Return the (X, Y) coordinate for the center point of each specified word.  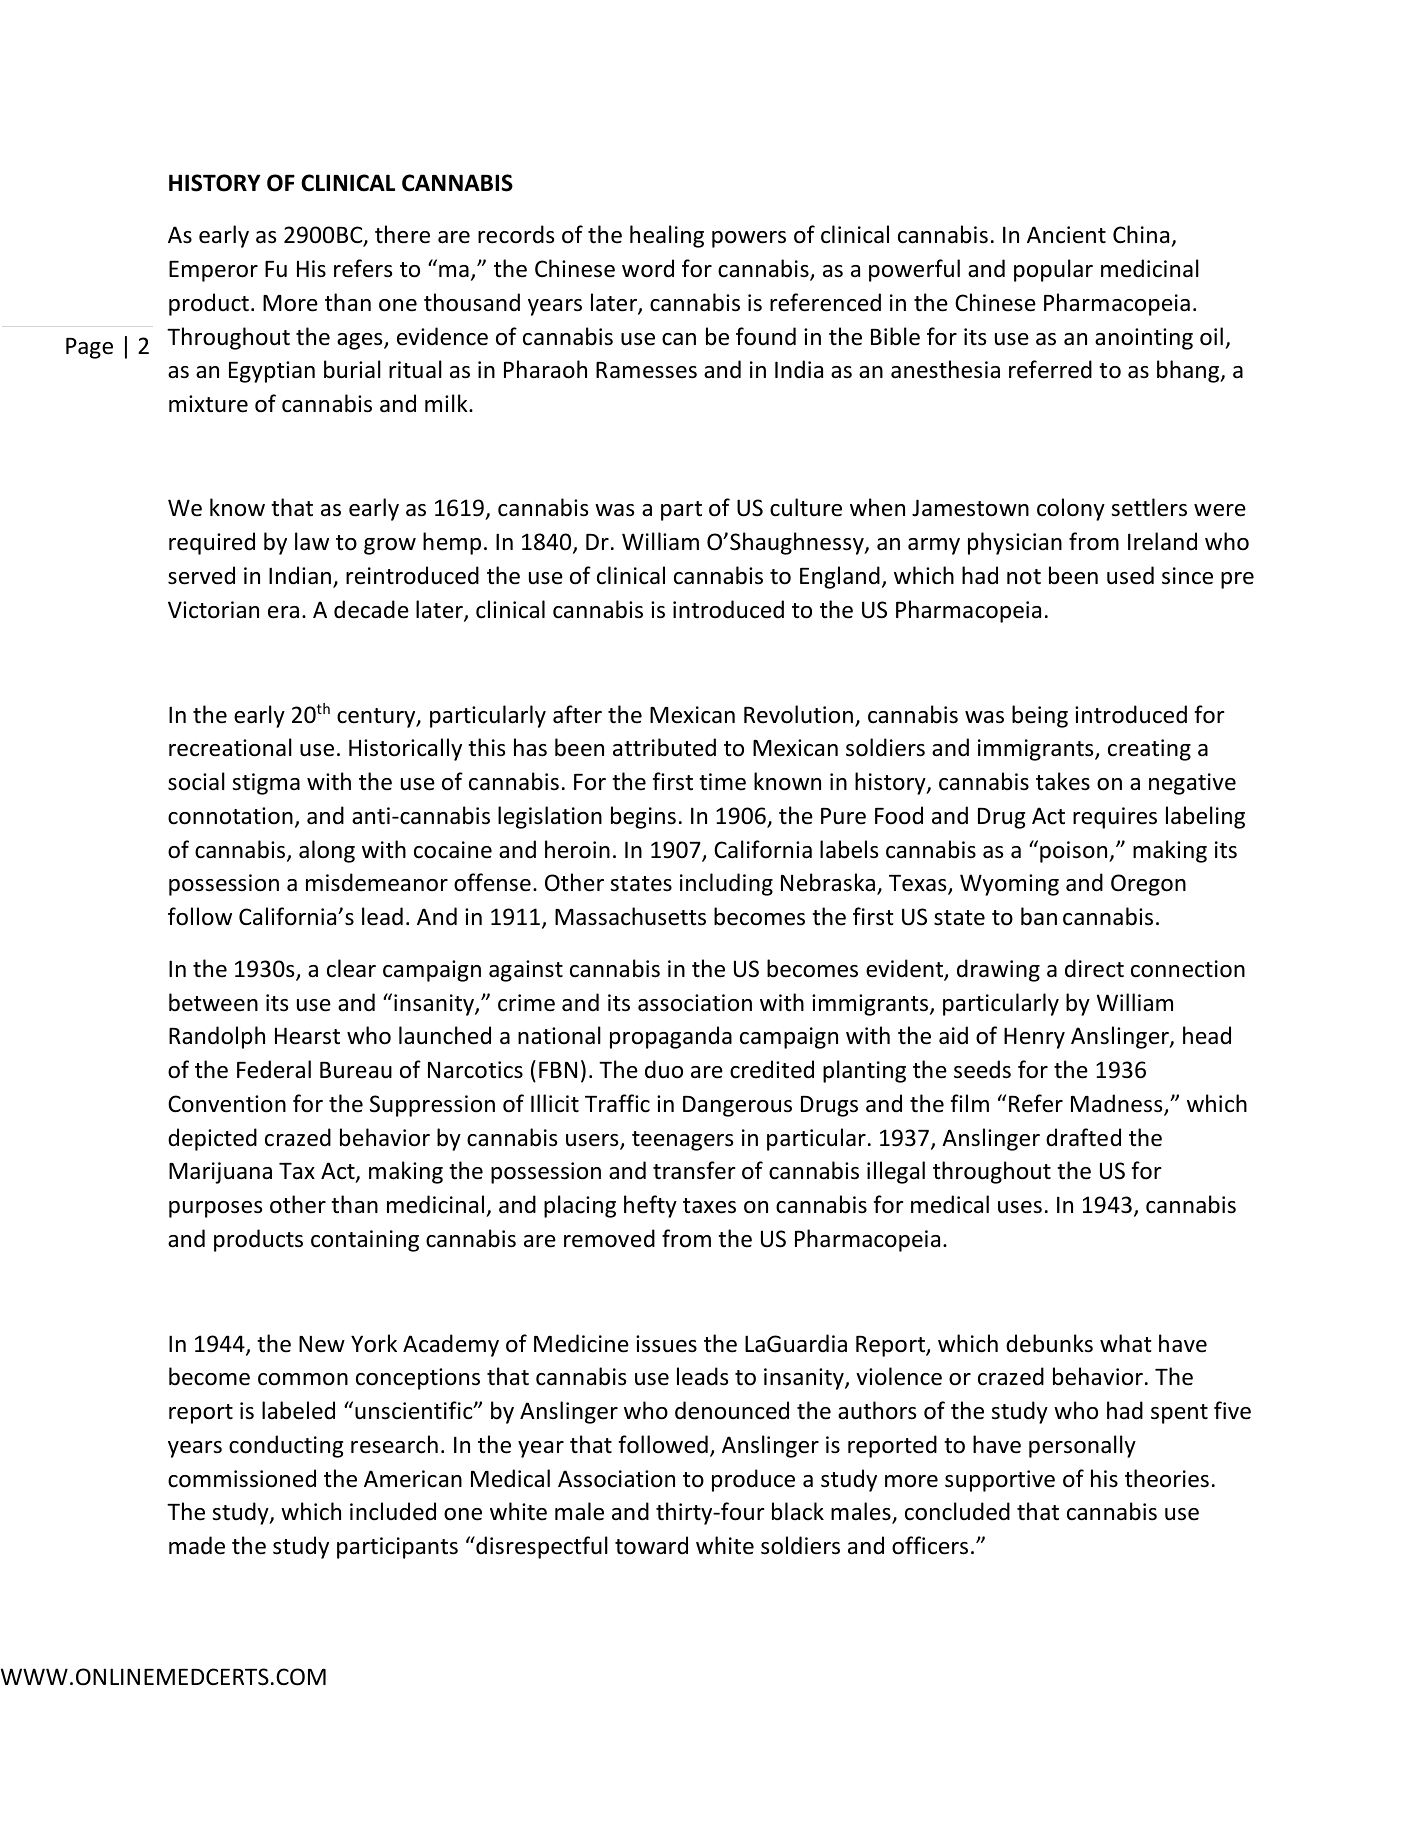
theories (1167, 1478)
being (1040, 716)
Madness (1118, 1104)
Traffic (617, 1103)
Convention (227, 1104)
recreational (230, 747)
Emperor (213, 271)
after (577, 714)
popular (1053, 270)
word (648, 268)
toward (651, 1545)
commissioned (242, 1478)
